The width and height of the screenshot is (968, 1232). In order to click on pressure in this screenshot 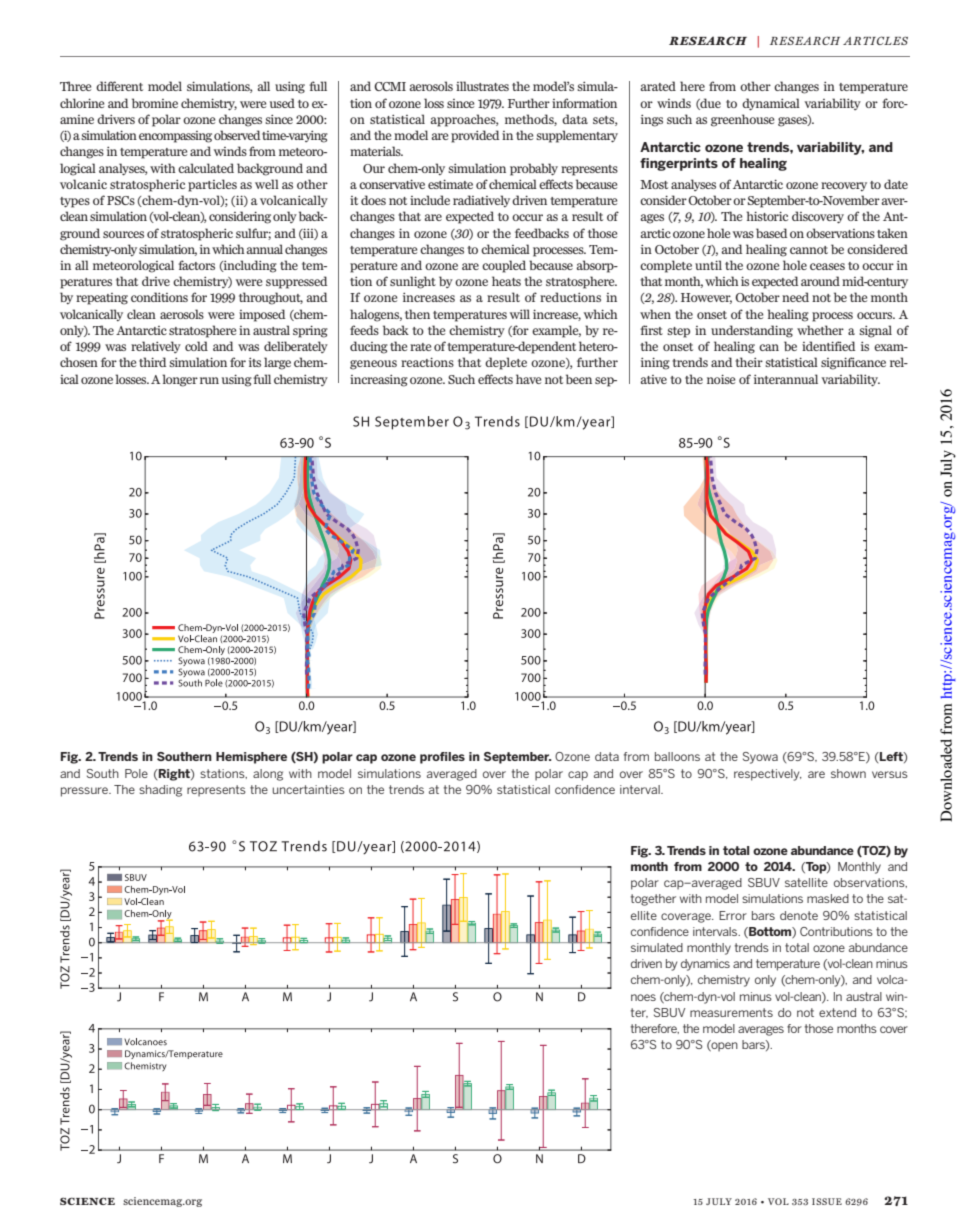, I will do `click(85, 792)`.
